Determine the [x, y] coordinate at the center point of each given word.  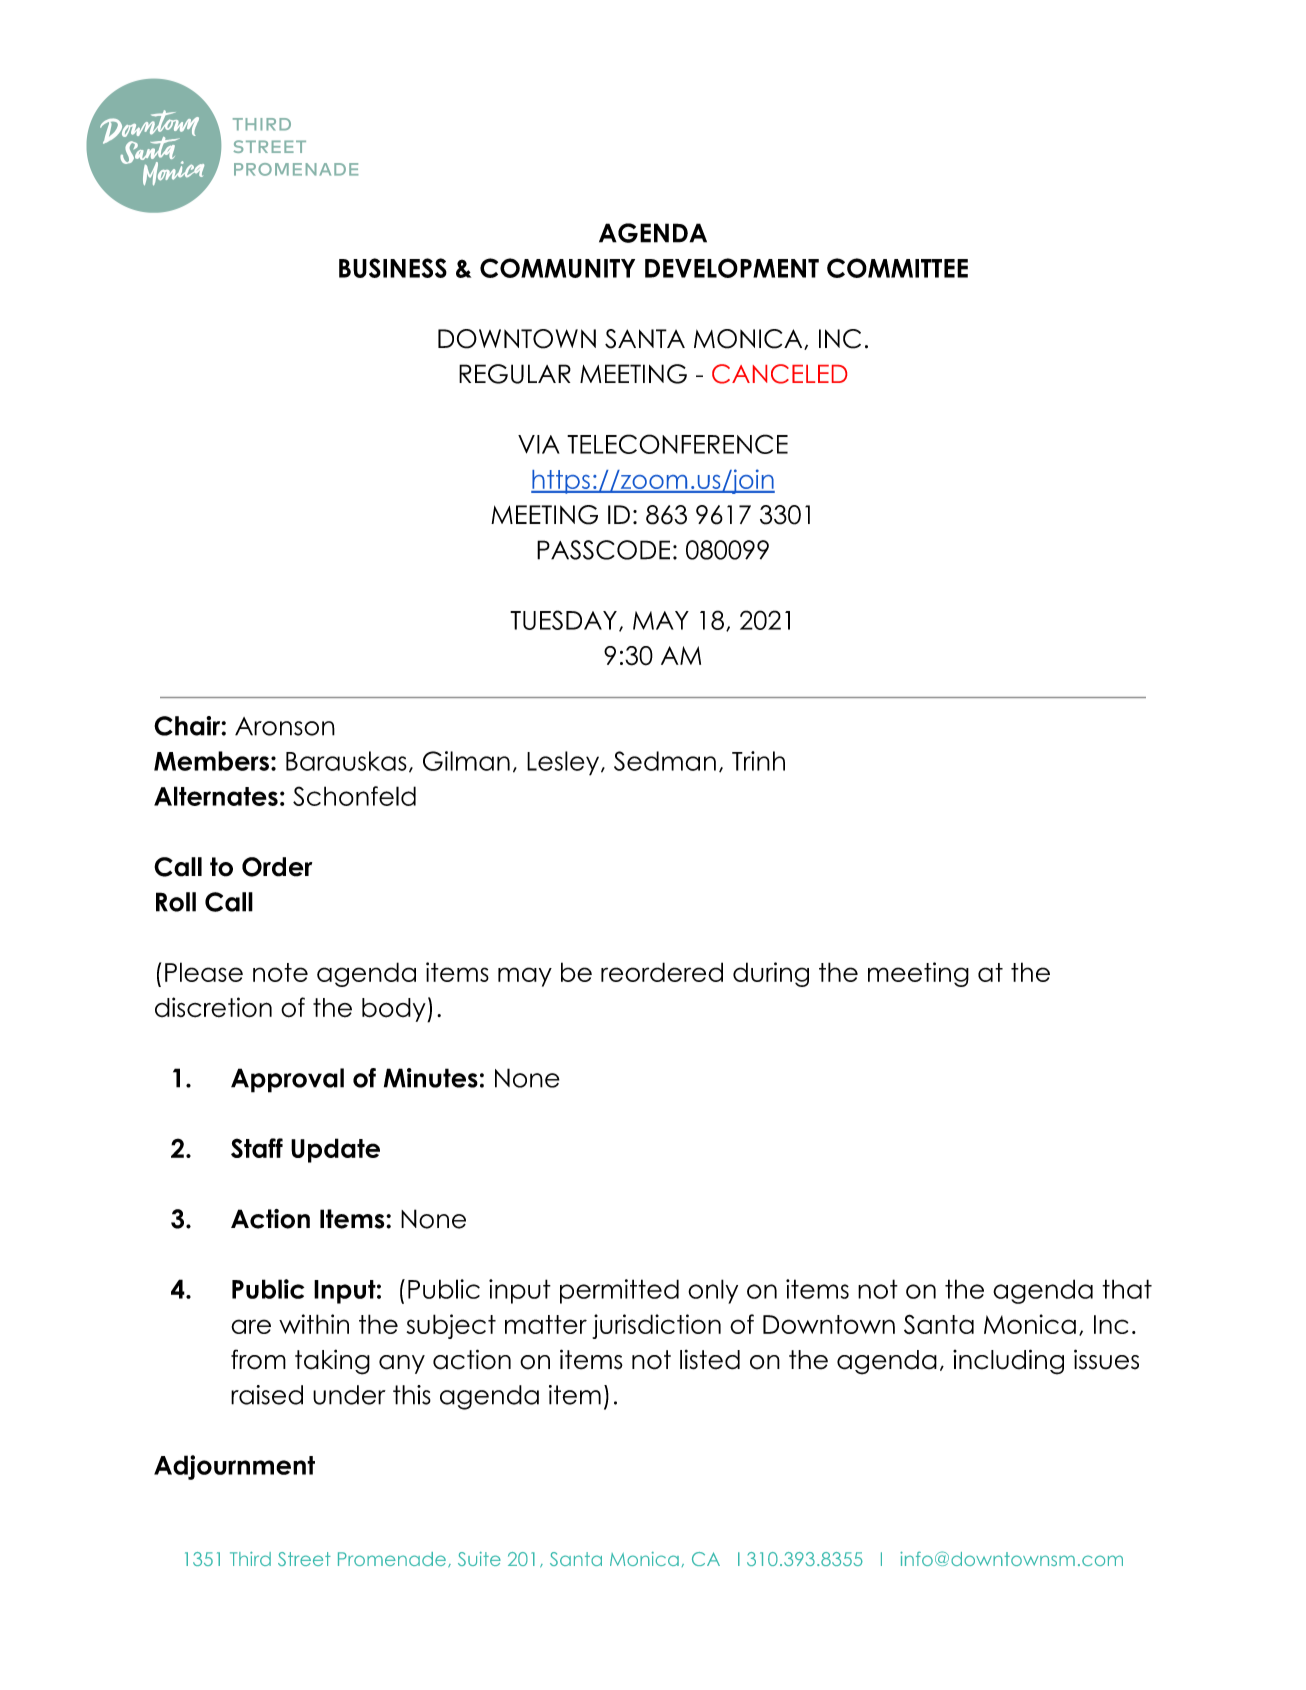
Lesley [563, 763]
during [771, 974]
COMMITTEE [897, 268]
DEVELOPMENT [732, 268]
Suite [479, 1559]
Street [304, 1559]
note [280, 972]
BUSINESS [393, 268]
